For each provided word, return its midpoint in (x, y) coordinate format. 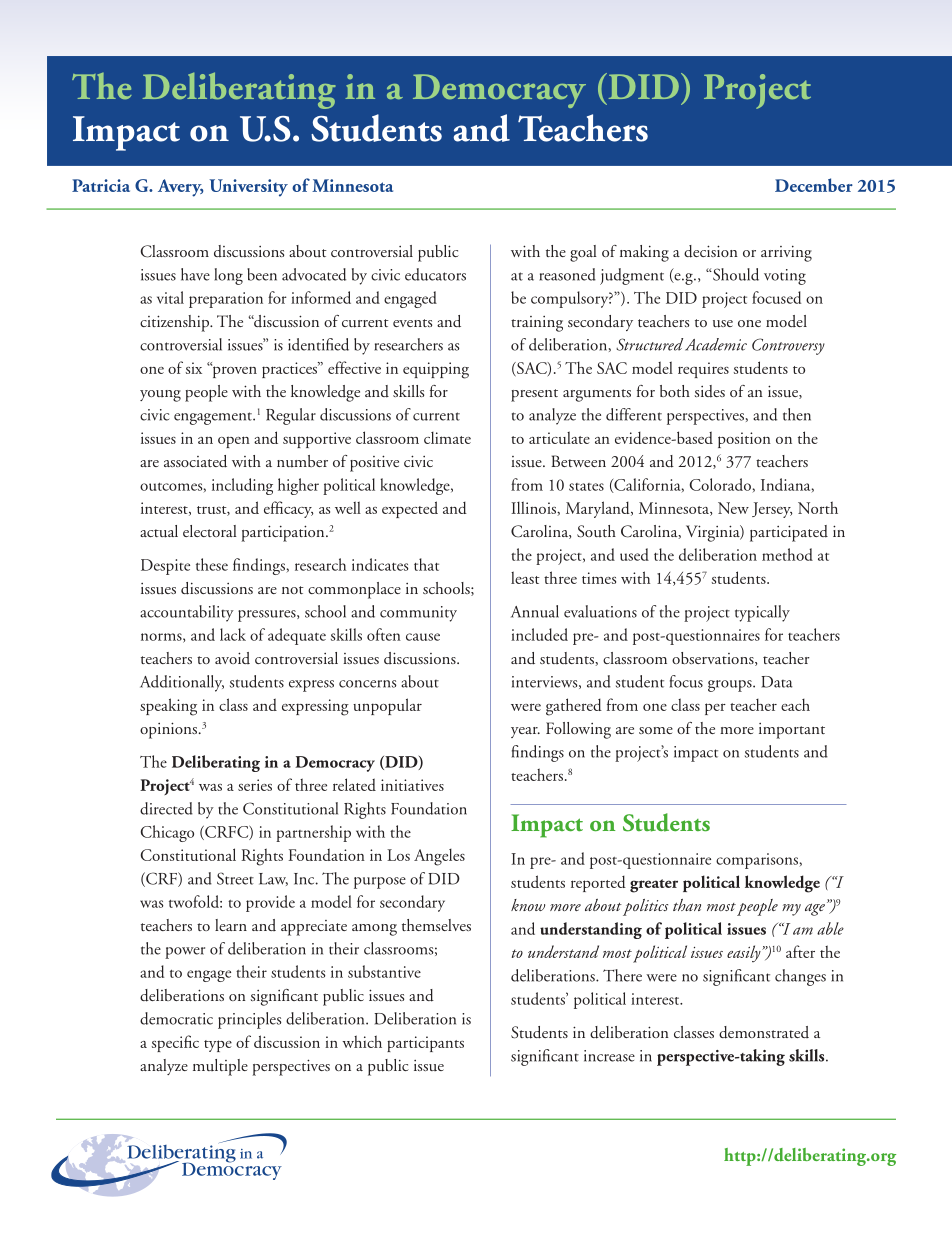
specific (175, 1043)
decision (711, 251)
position (744, 440)
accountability (187, 613)
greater (654, 886)
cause (423, 637)
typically (762, 613)
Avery (180, 188)
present (534, 395)
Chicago (167, 833)
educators (435, 274)
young (160, 396)
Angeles (439, 857)
